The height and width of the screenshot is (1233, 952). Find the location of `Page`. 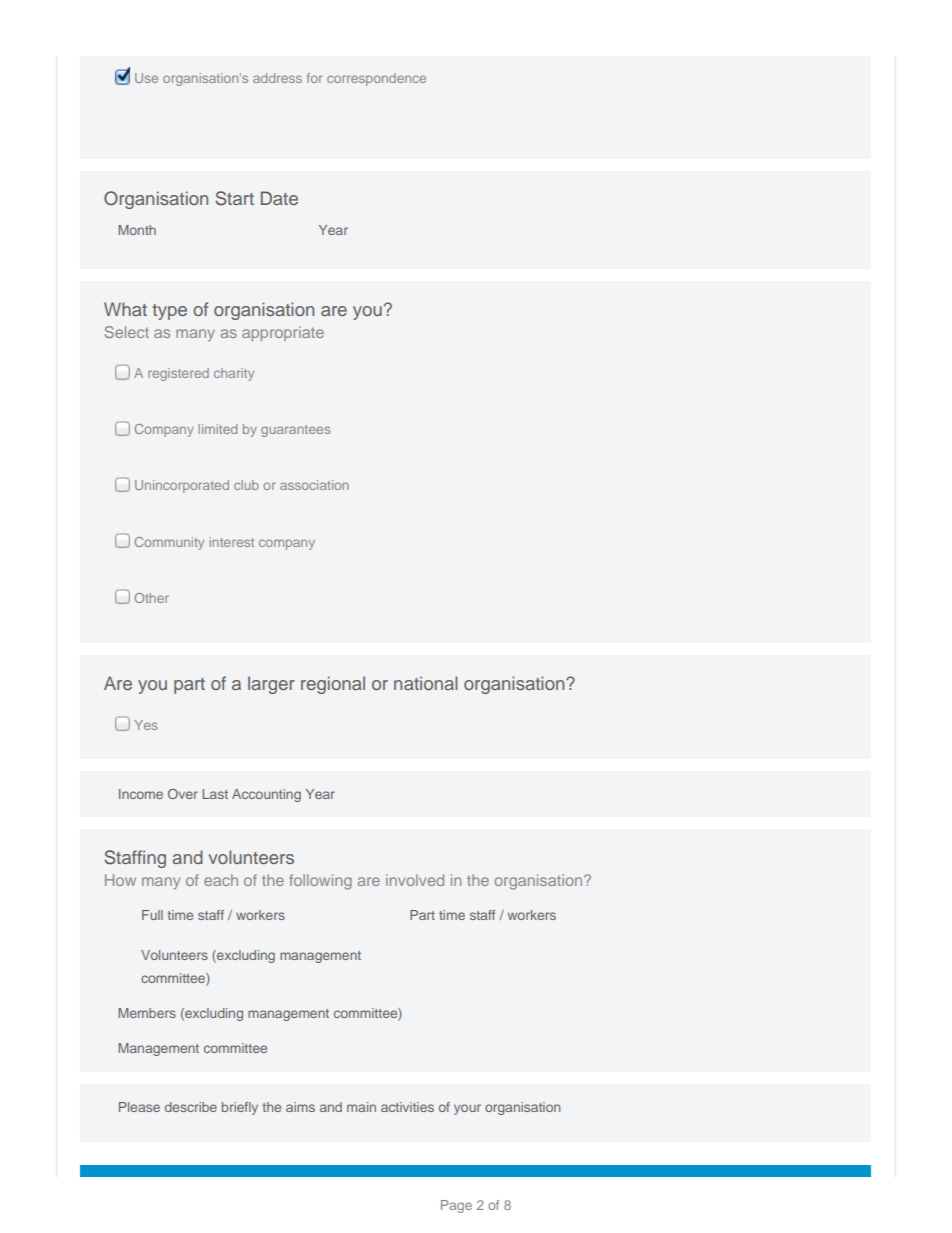

Page is located at coordinates (456, 1206).
